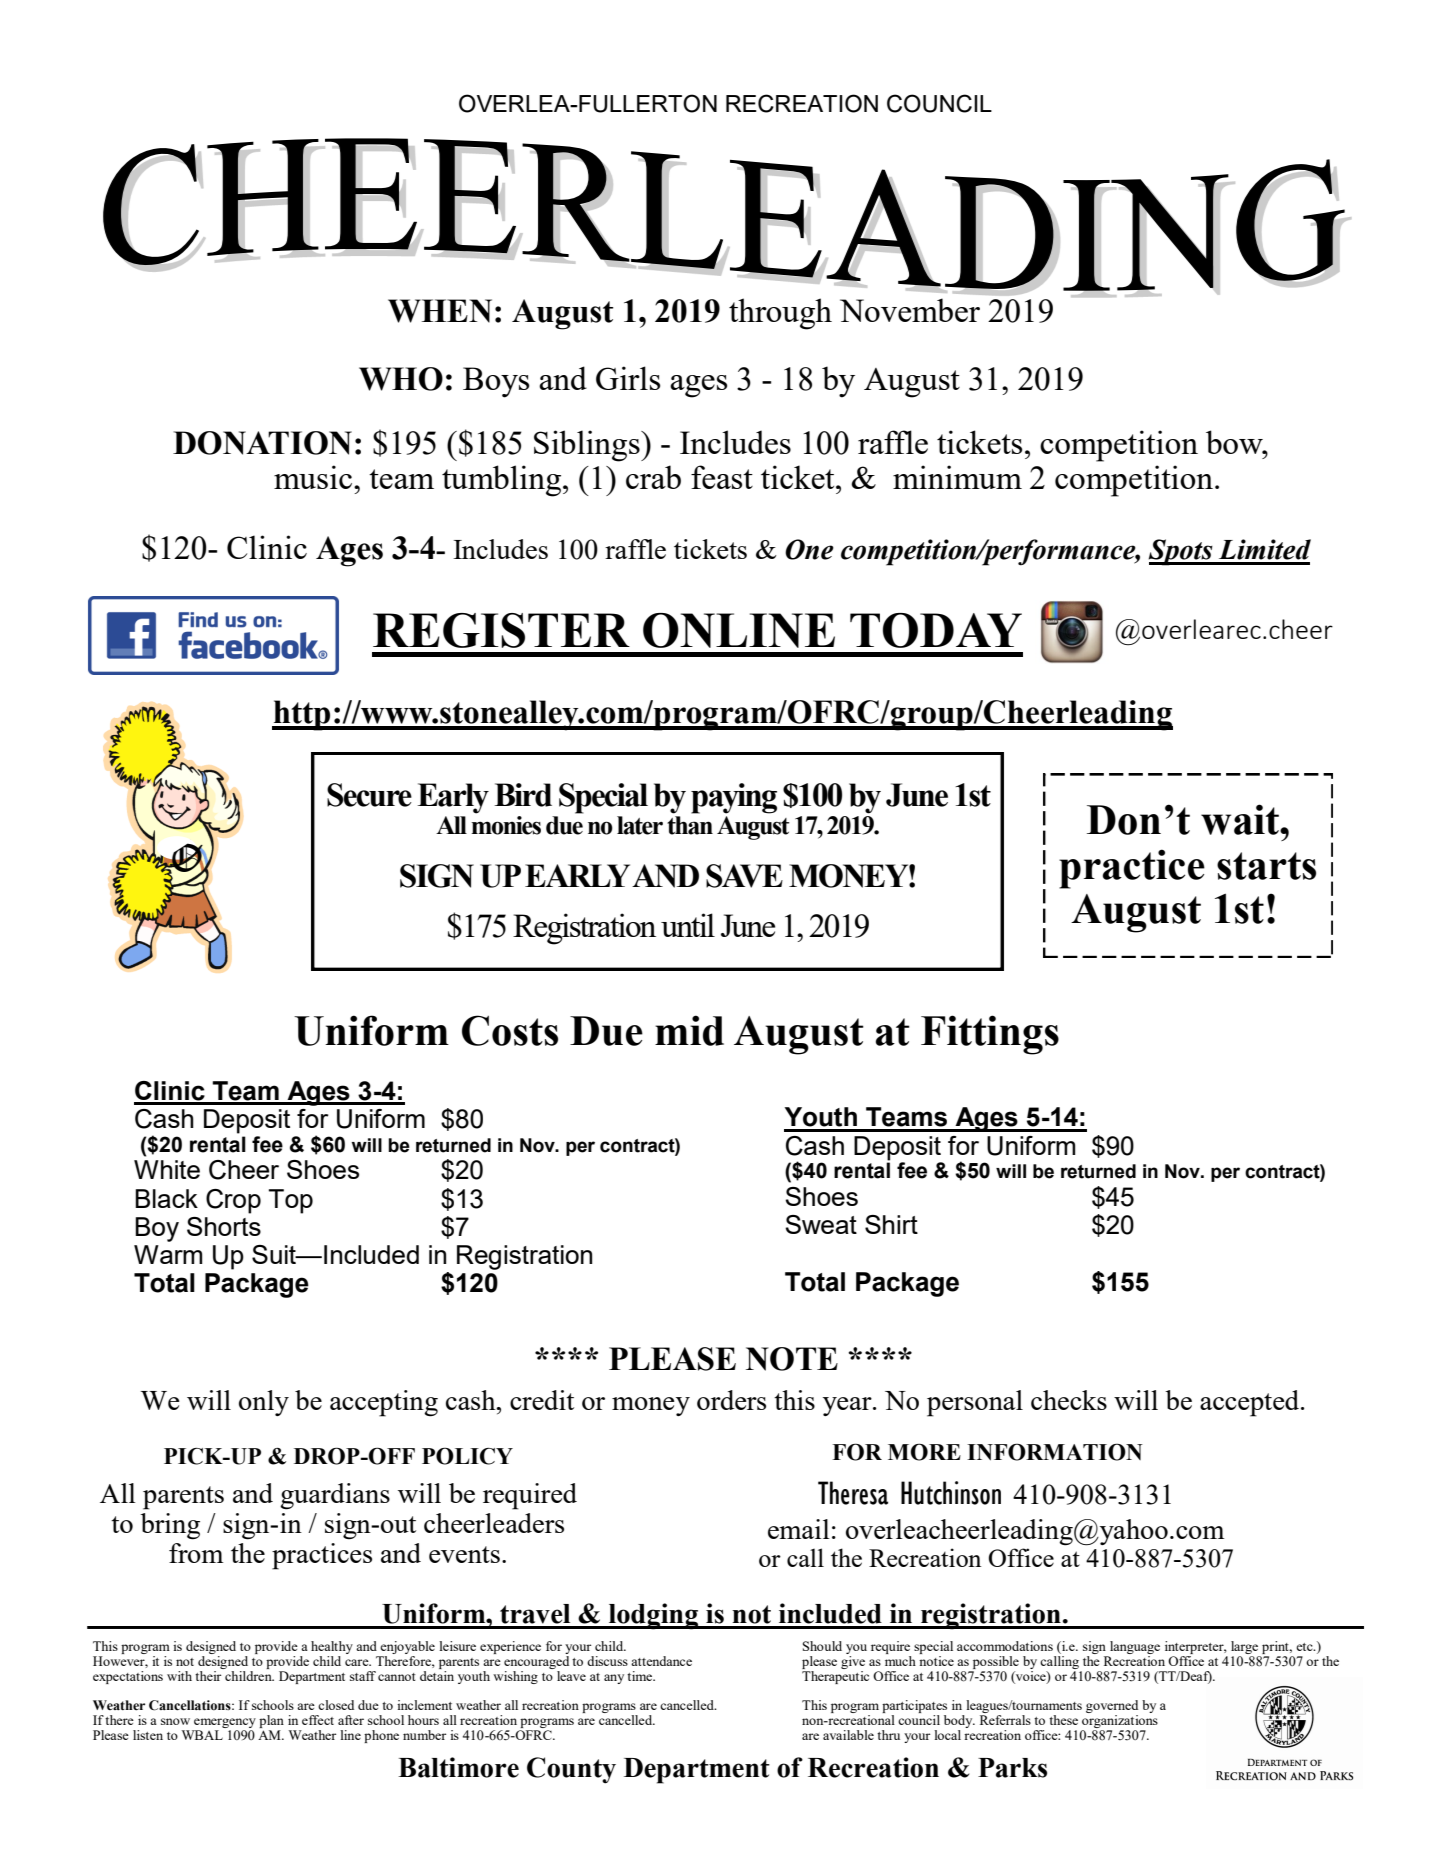 The width and height of the document is (1447, 1872). I want to click on Fittings, so click(990, 1035).
